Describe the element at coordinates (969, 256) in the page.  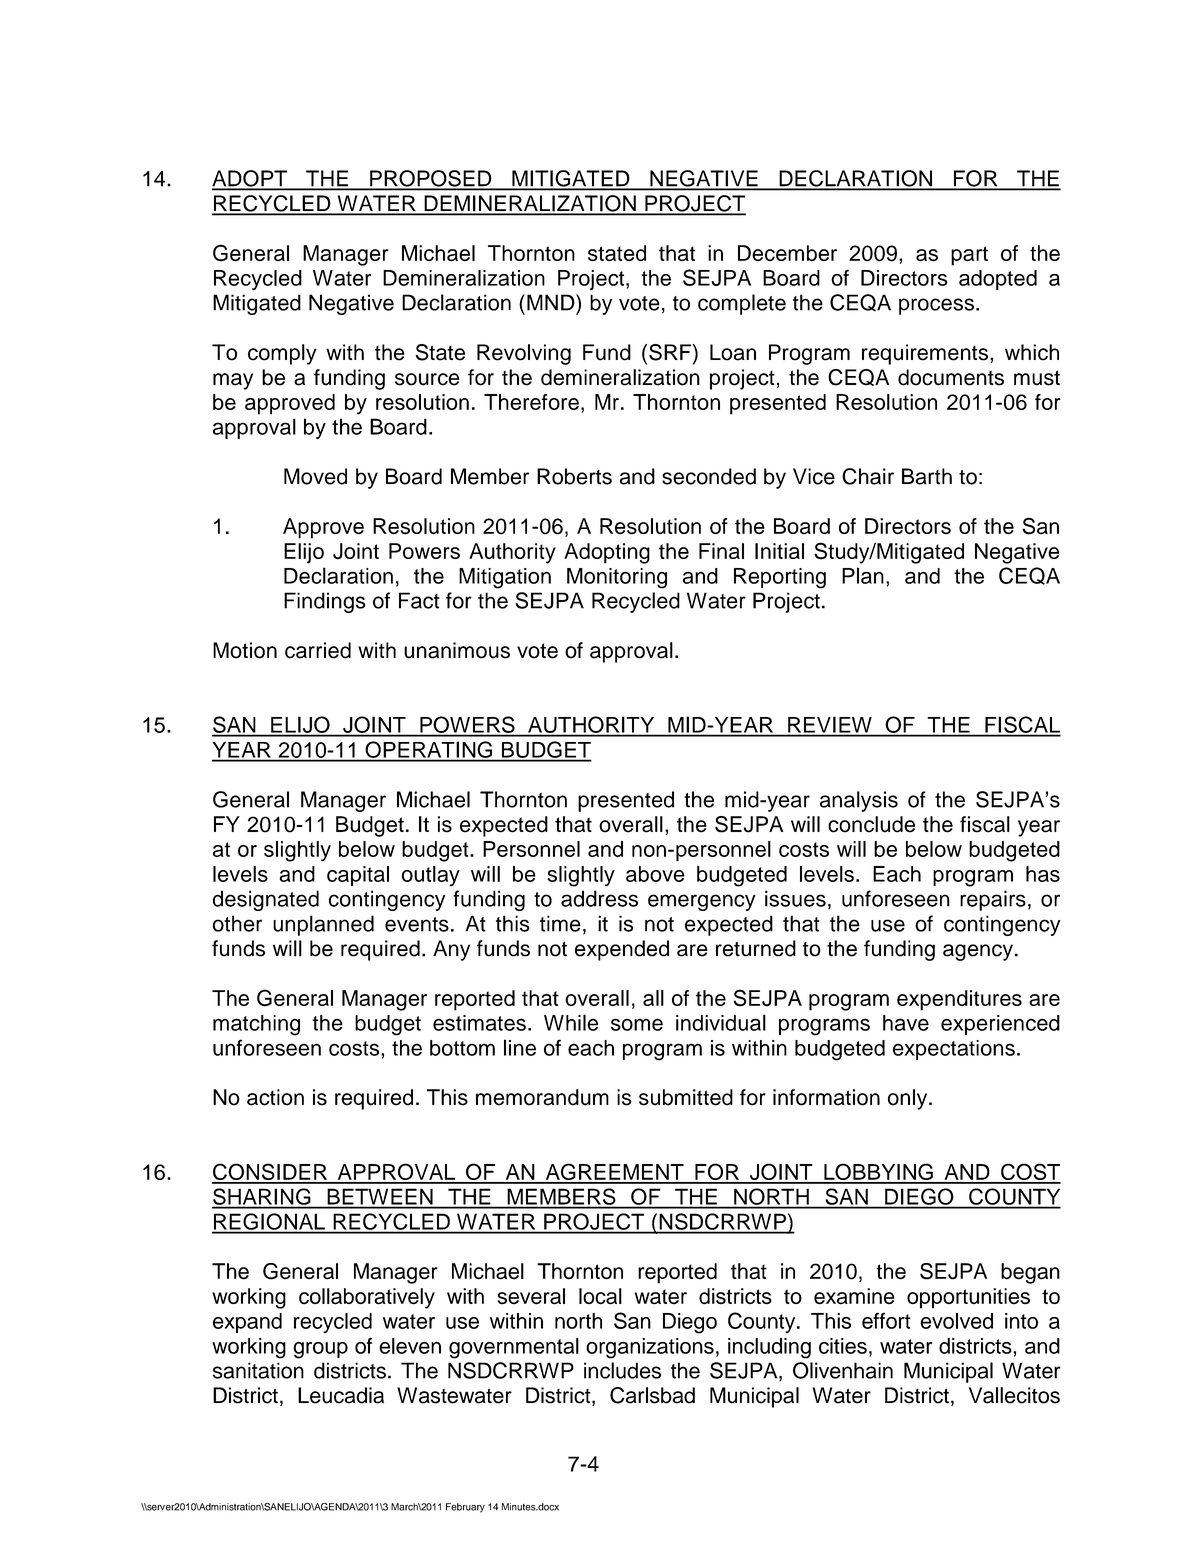
I see `part` at that location.
